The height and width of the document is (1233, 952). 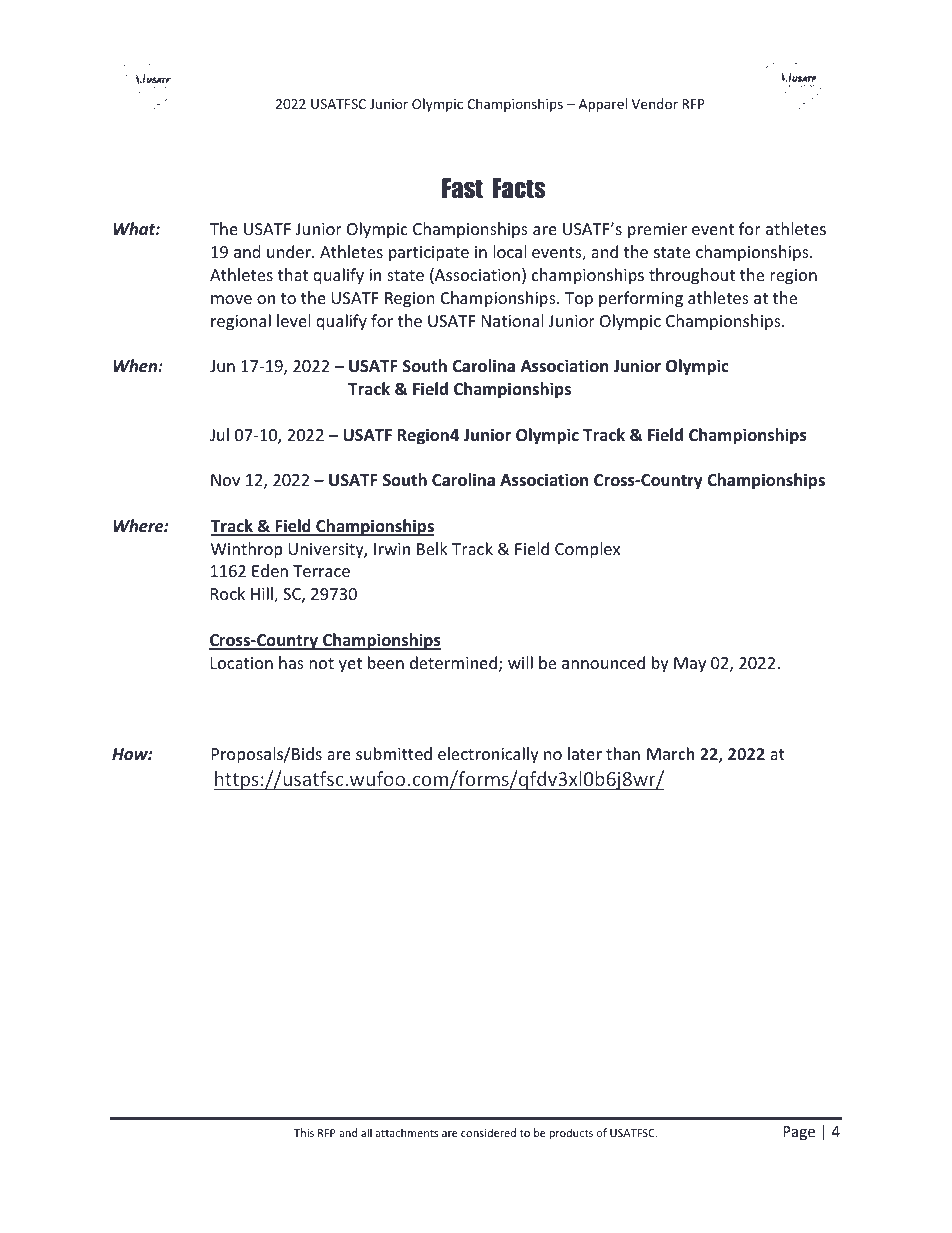 I want to click on electronically, so click(x=488, y=755).
